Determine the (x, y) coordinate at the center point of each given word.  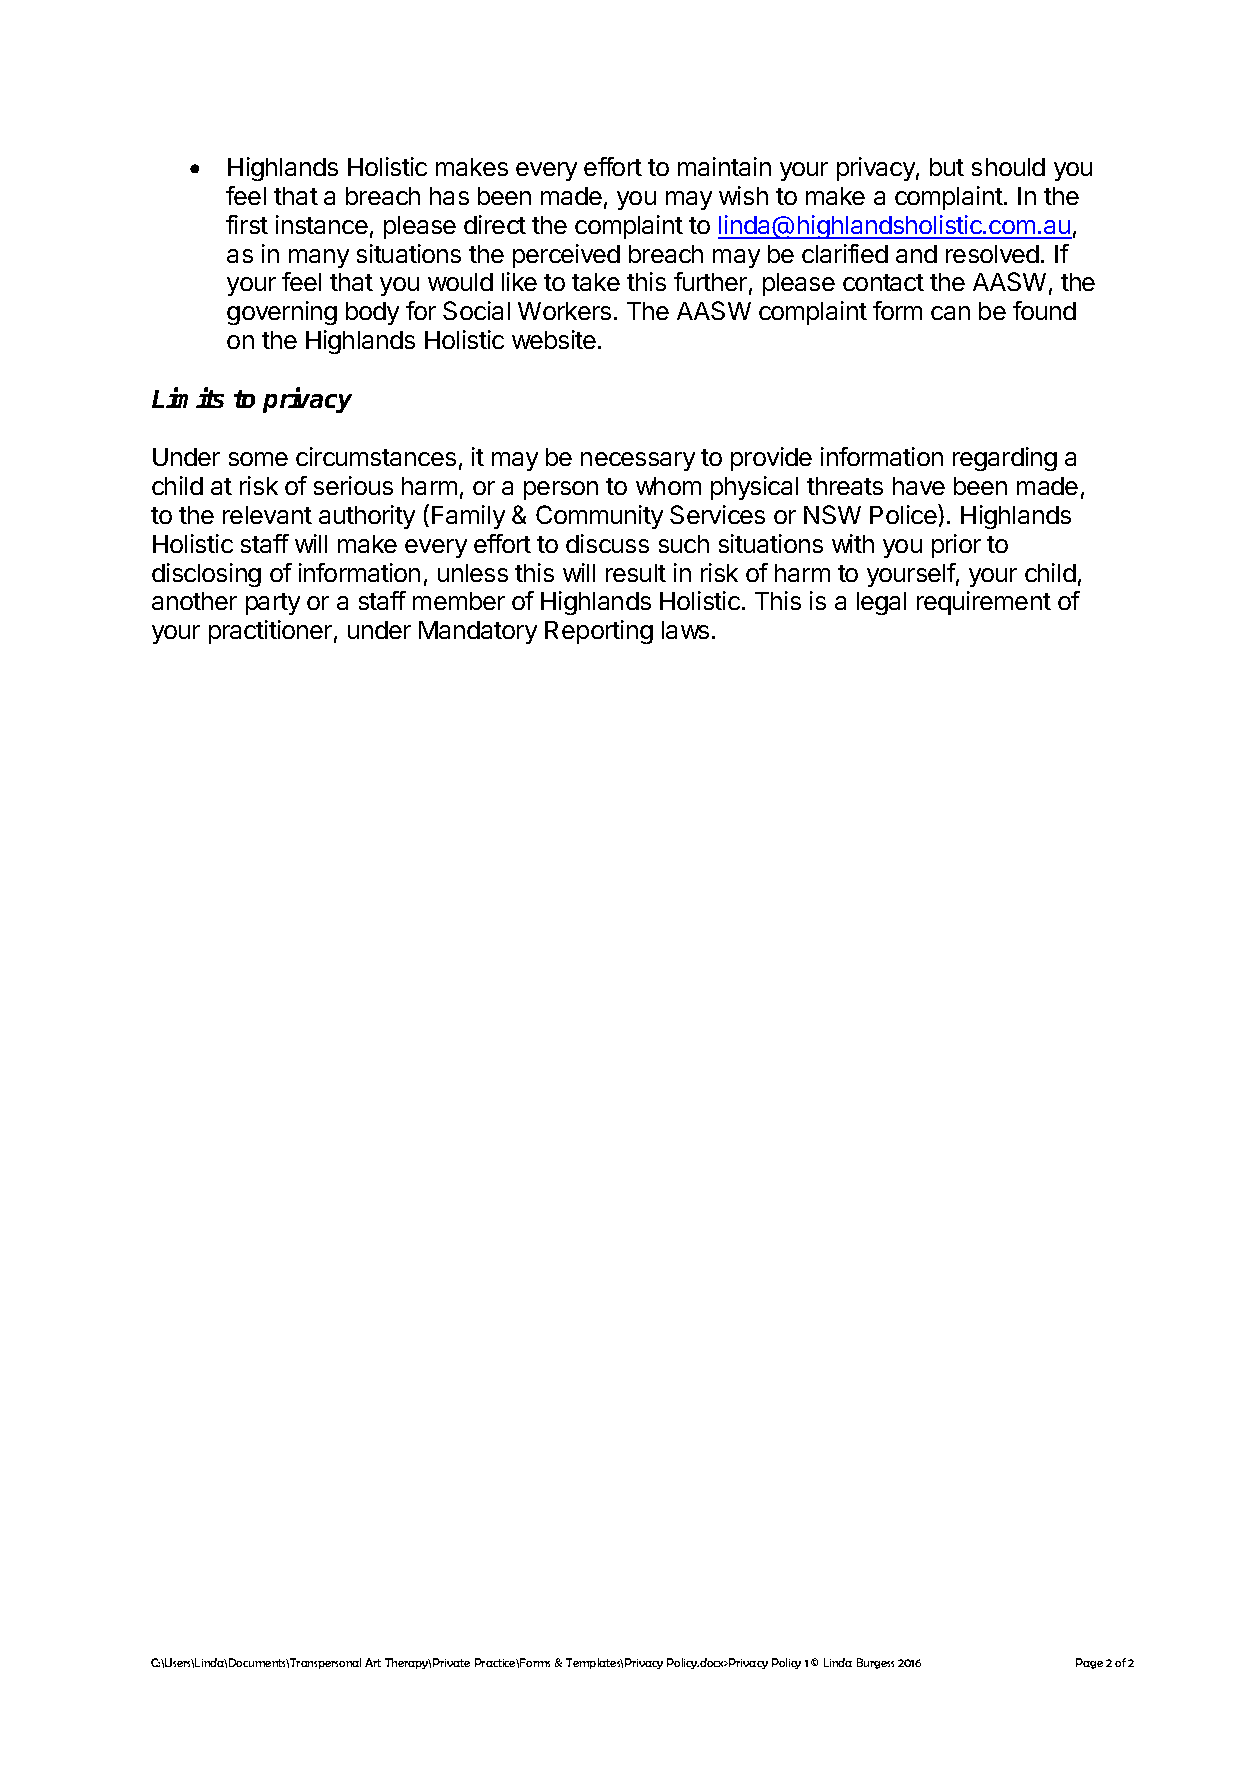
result (636, 573)
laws (685, 630)
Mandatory (478, 632)
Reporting (599, 632)
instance (322, 224)
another (194, 601)
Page (1089, 1663)
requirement (984, 603)
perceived (566, 256)
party (273, 604)
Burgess (875, 1663)
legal (881, 603)
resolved (992, 254)
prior (956, 546)
